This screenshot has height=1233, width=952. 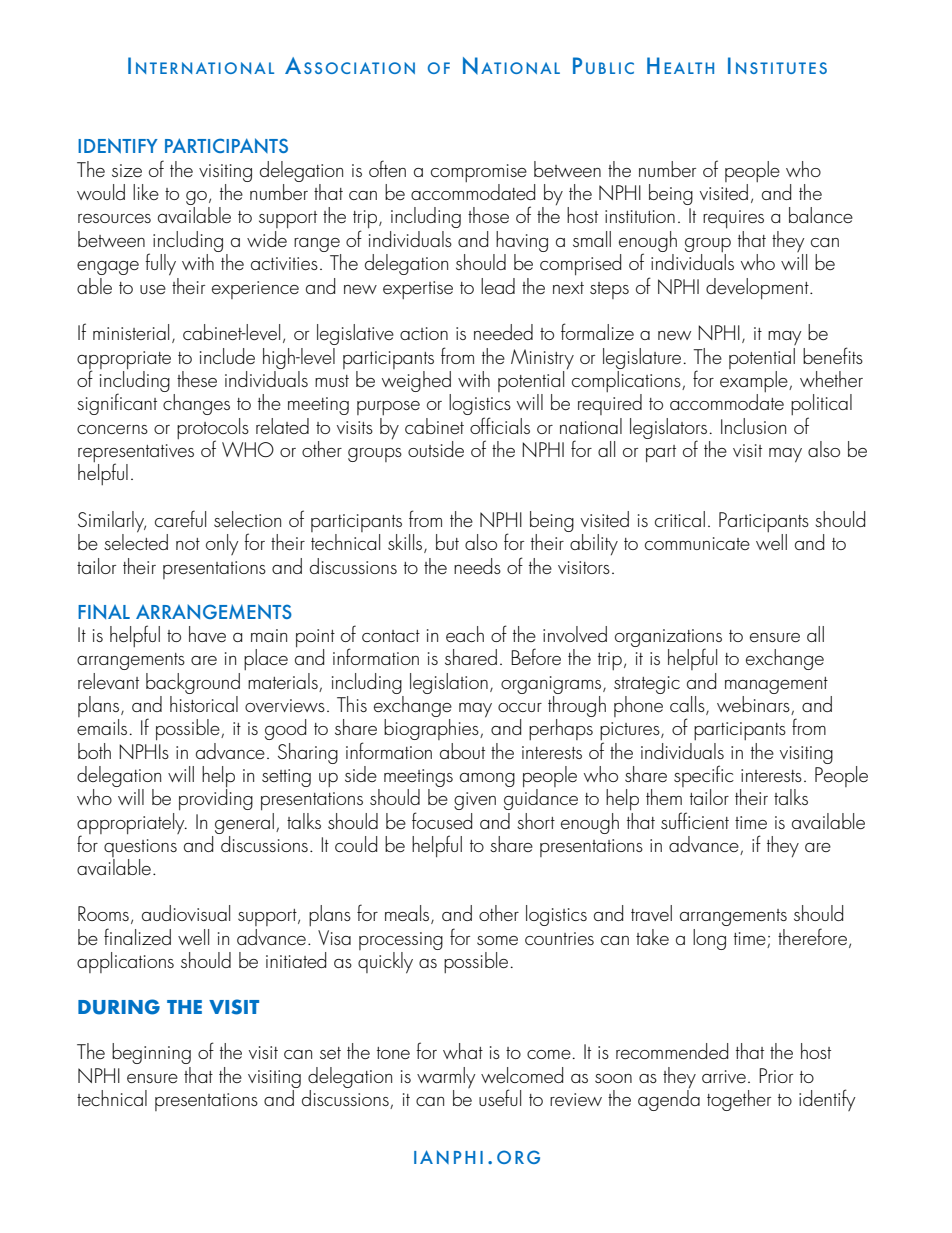 What do you see at coordinates (465, 634) in the screenshot?
I see `each` at bounding box center [465, 634].
